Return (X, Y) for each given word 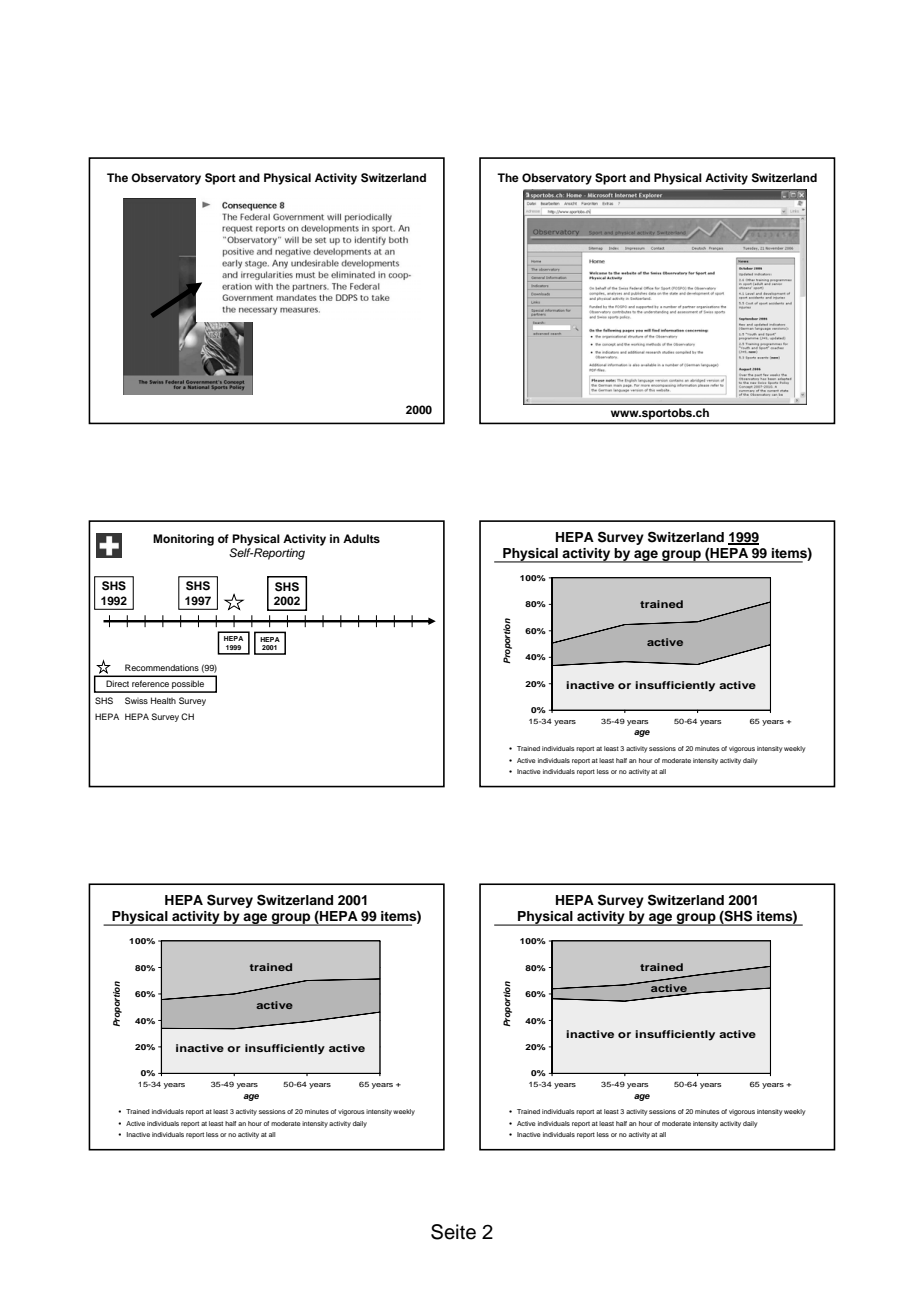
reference (150, 683)
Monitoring (183, 540)
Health (163, 700)
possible (188, 686)
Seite (453, 1232)
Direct (117, 683)
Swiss (136, 700)
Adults (361, 538)
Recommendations (162, 667)
